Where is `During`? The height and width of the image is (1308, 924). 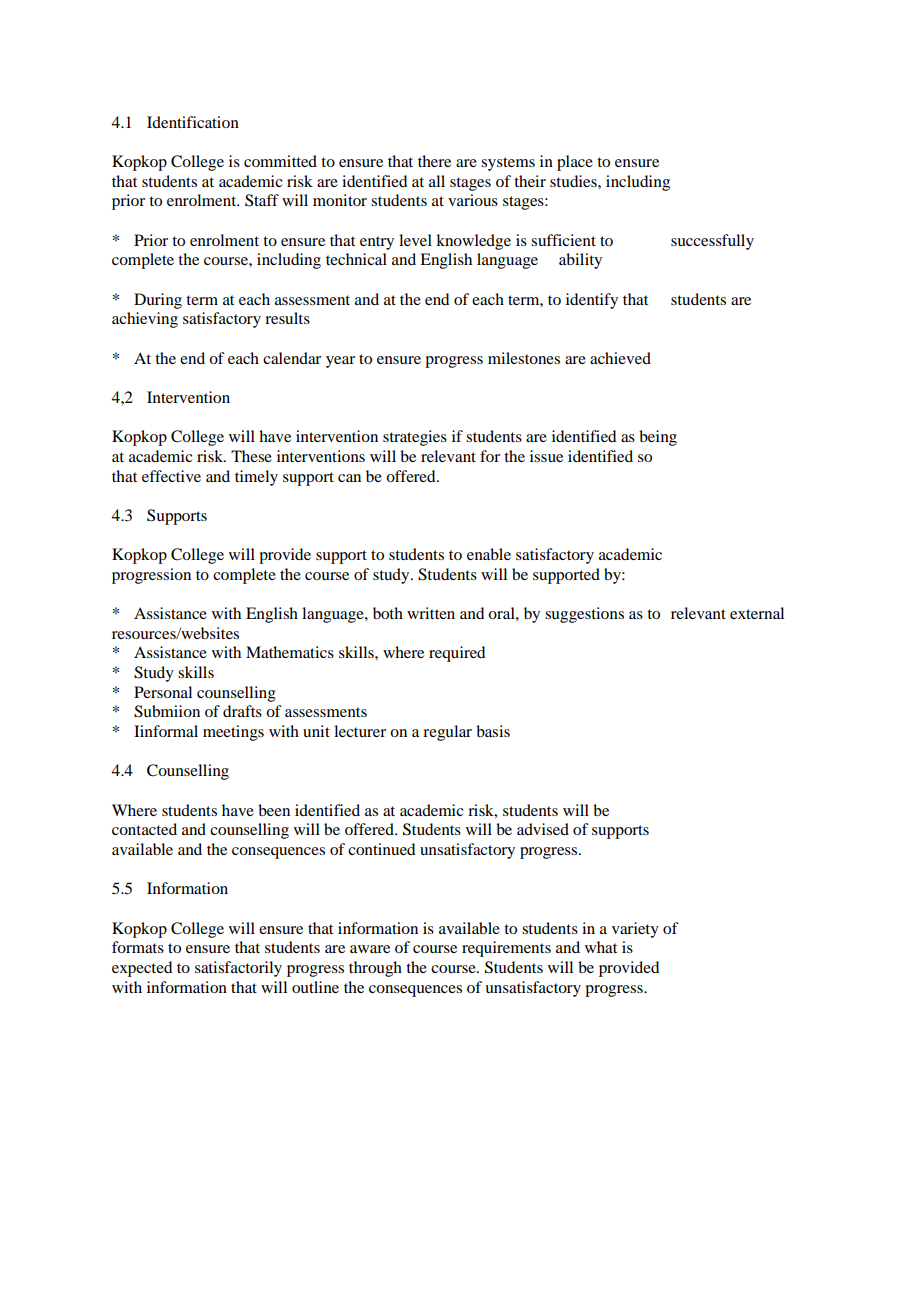
During is located at coordinates (158, 301).
